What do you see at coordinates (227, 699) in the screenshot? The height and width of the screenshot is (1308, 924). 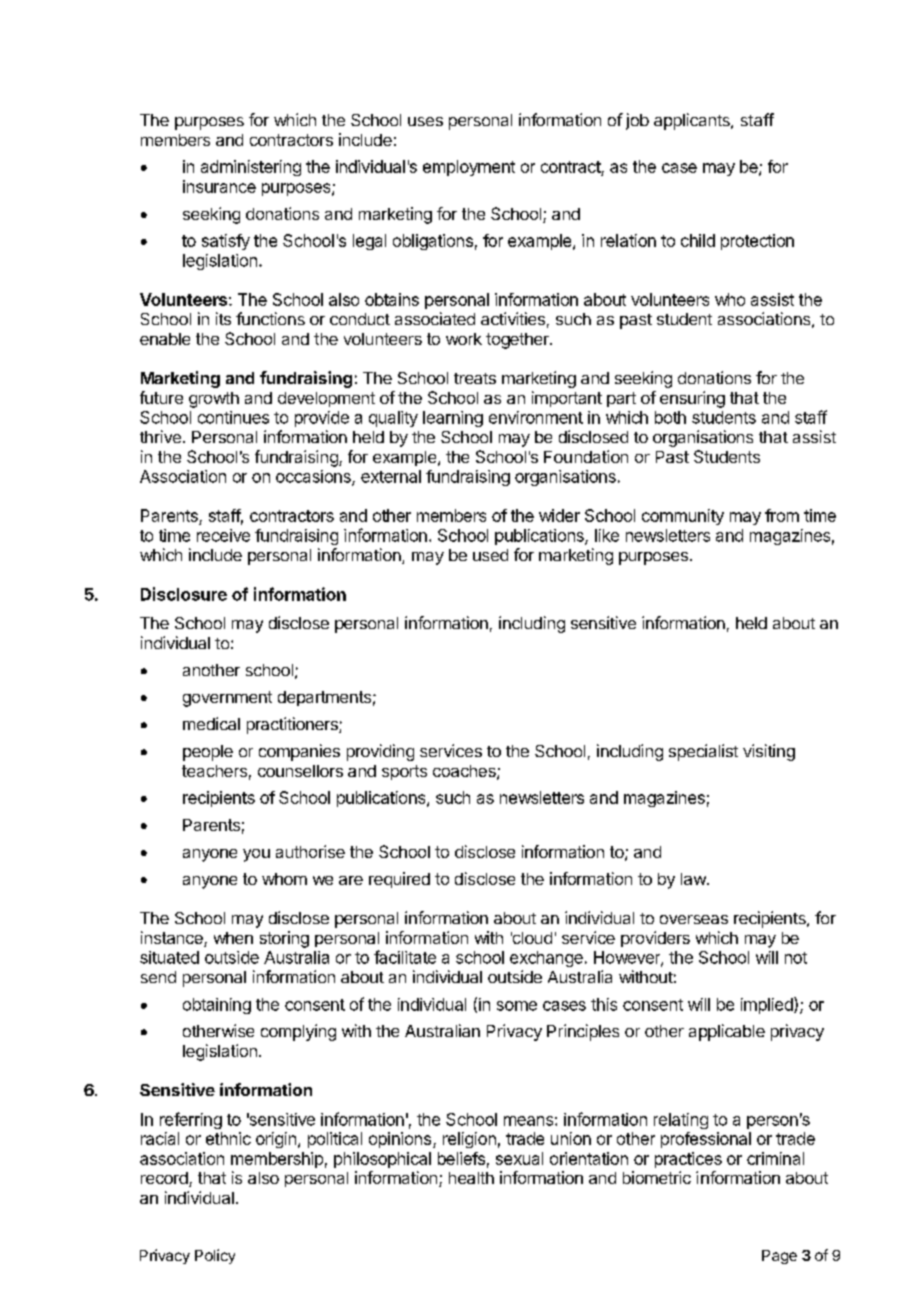 I see `government` at bounding box center [227, 699].
